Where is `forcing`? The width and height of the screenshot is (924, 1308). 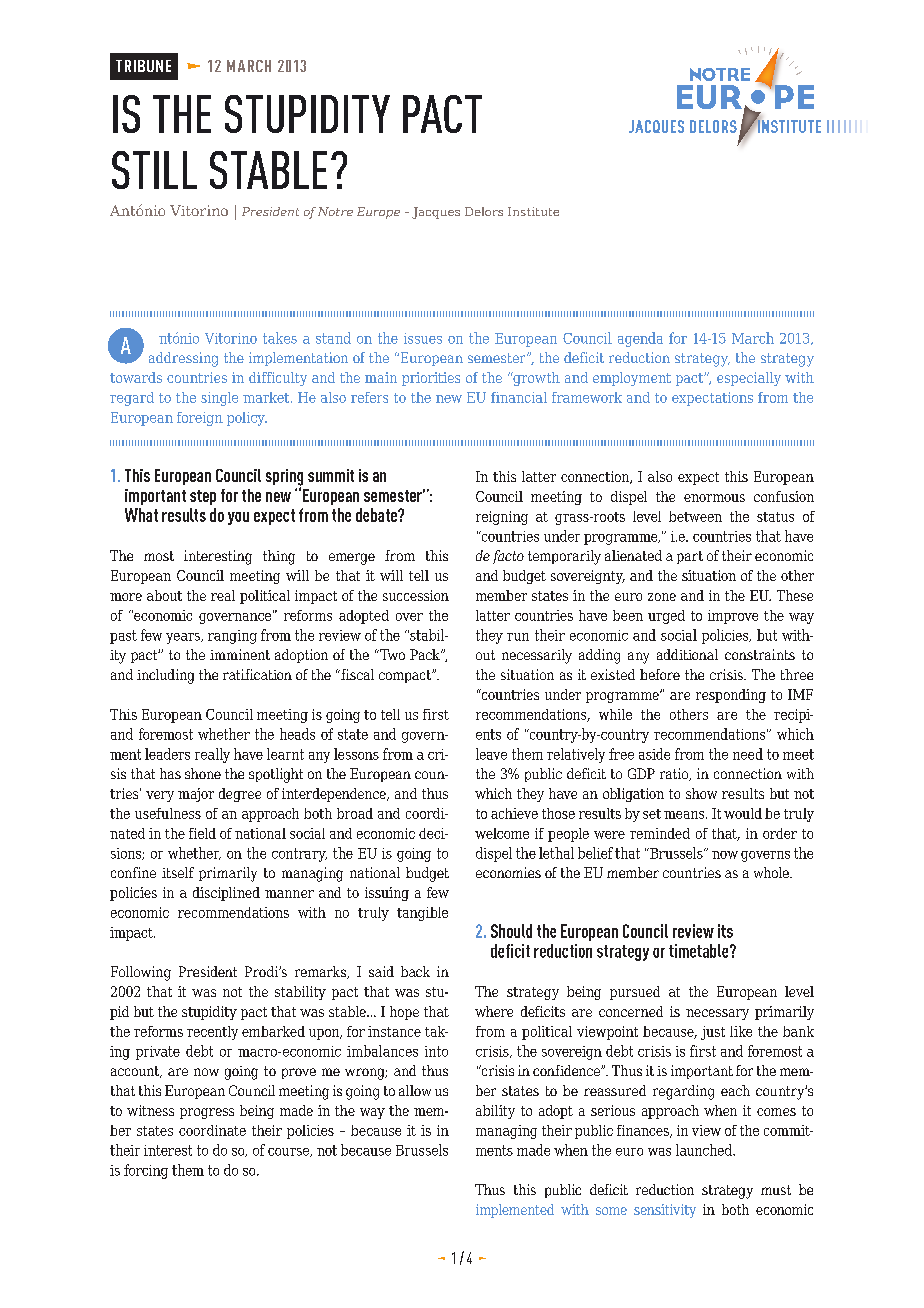 forcing is located at coordinates (146, 1171).
